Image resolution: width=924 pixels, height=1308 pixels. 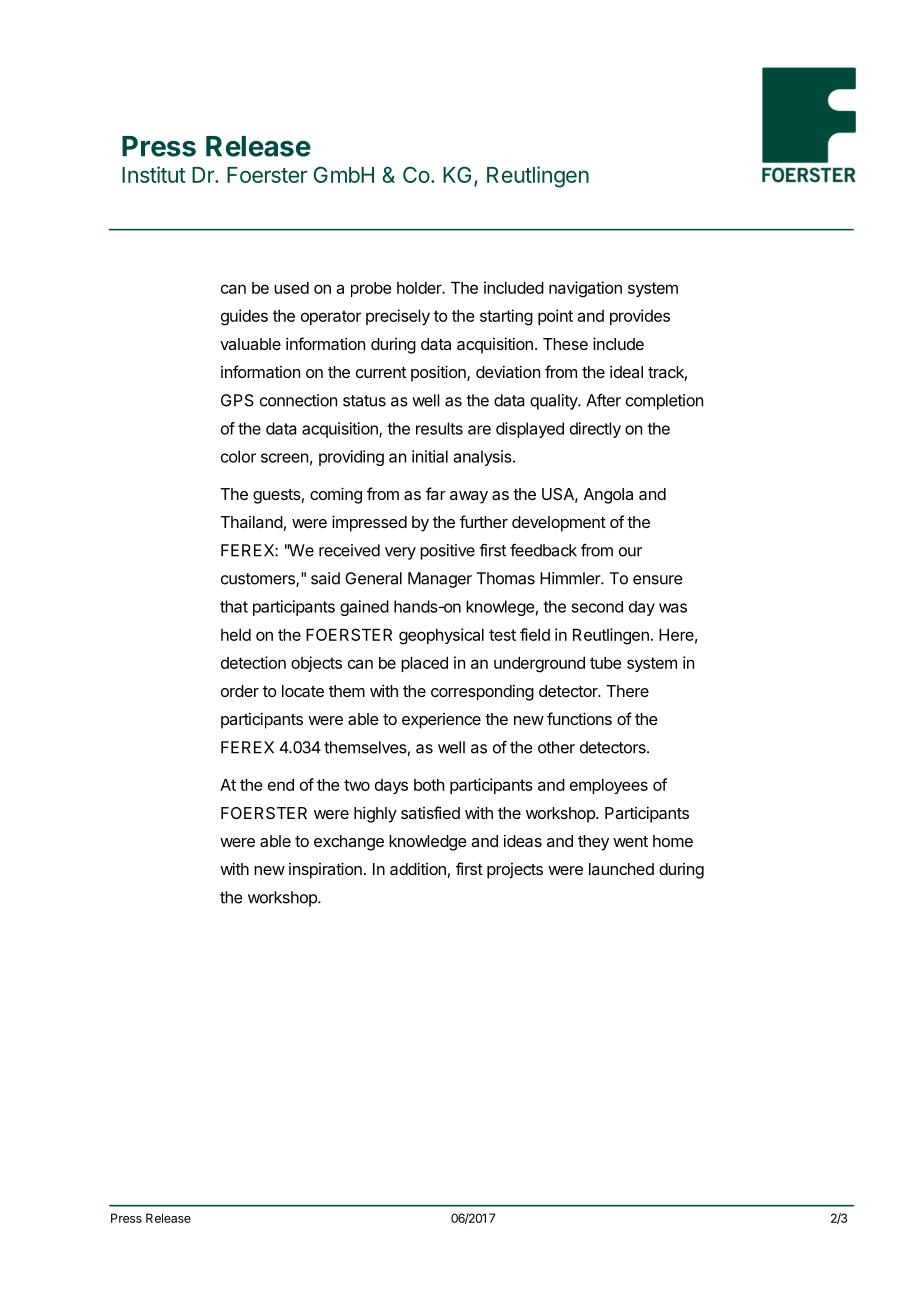 I want to click on Angola, so click(x=608, y=496).
